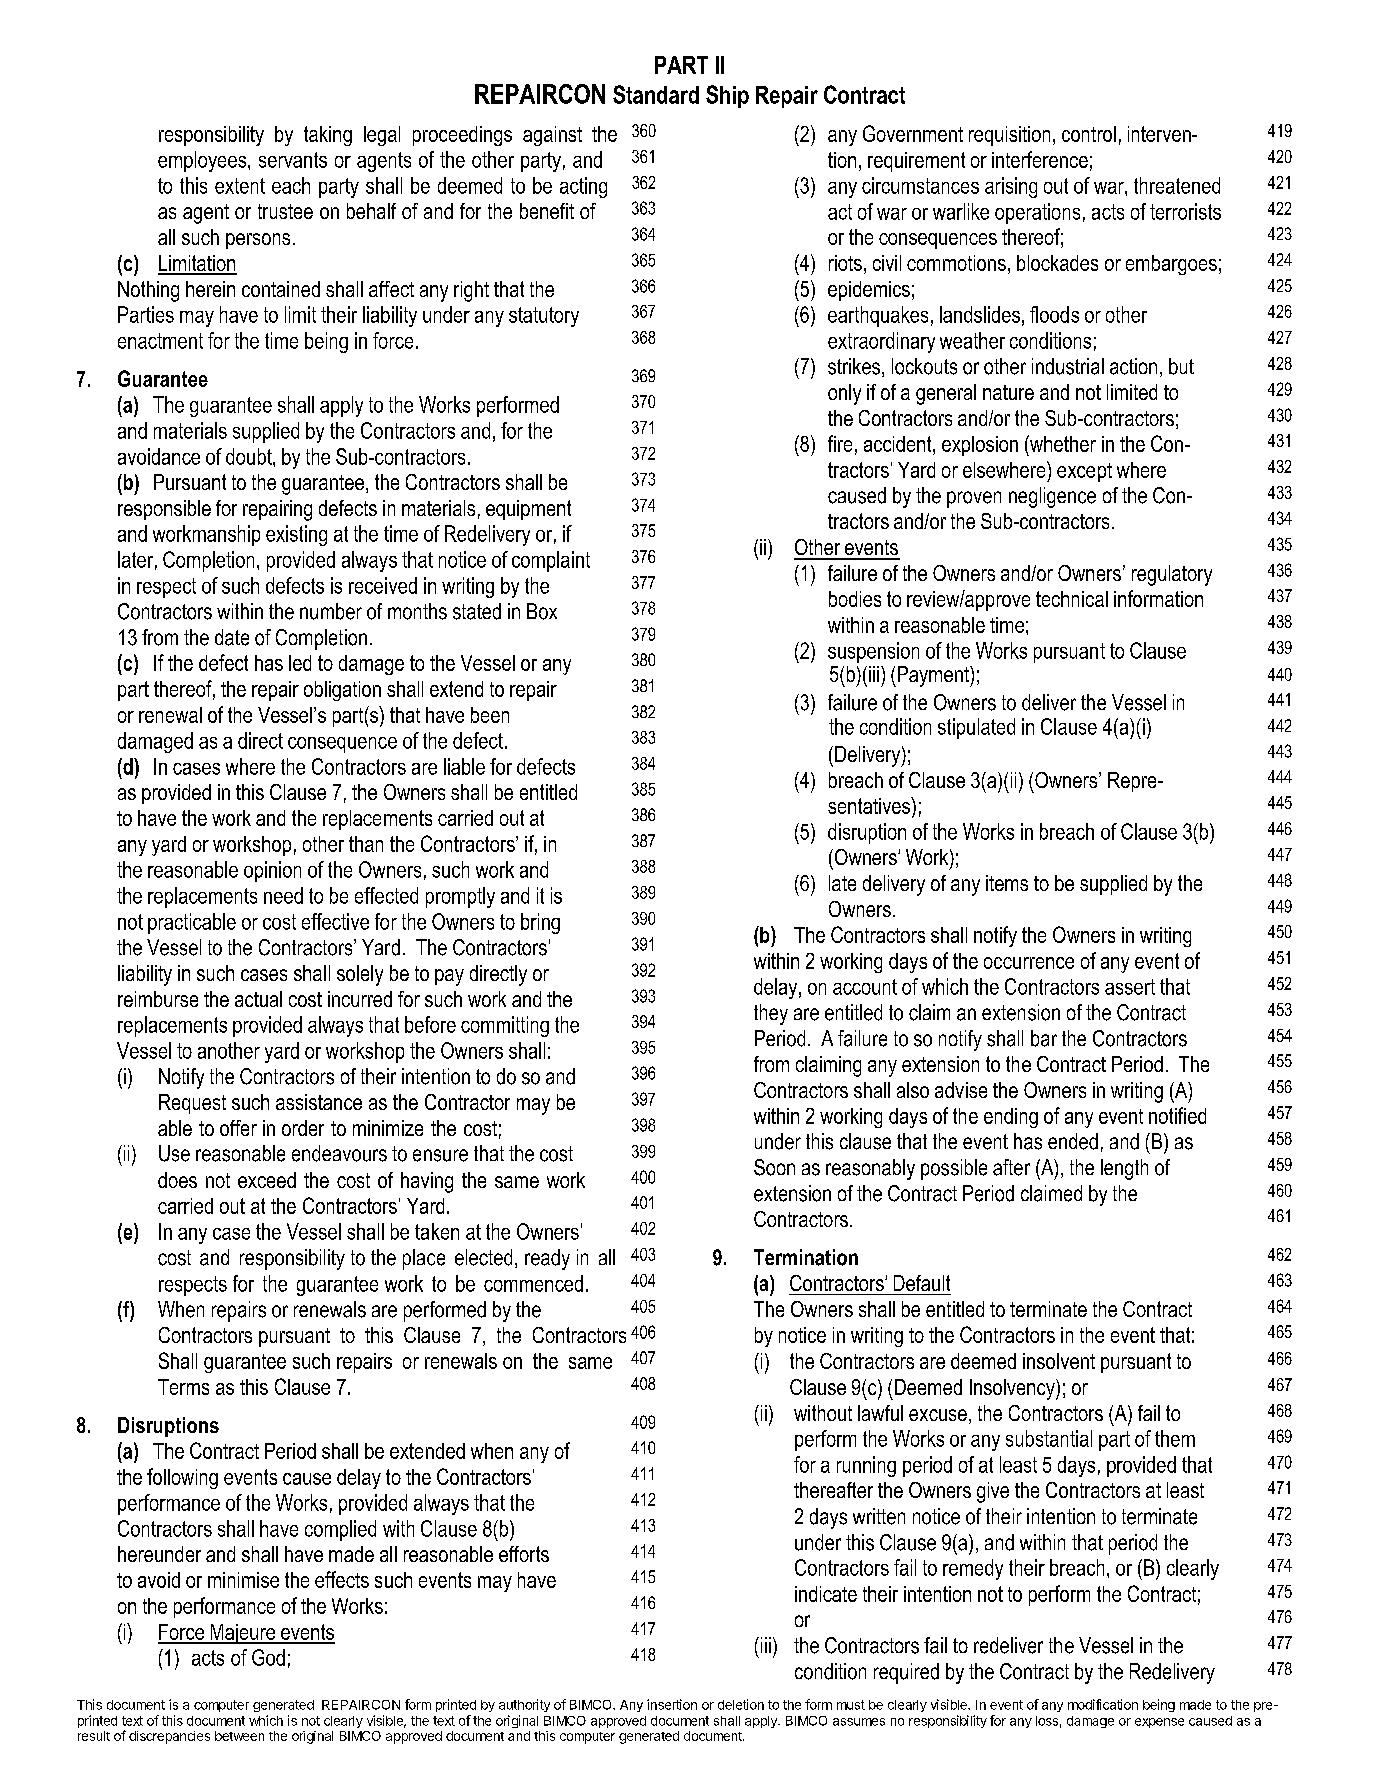 Image resolution: width=1379 pixels, height=1785 pixels. I want to click on Standard, so click(656, 94).
